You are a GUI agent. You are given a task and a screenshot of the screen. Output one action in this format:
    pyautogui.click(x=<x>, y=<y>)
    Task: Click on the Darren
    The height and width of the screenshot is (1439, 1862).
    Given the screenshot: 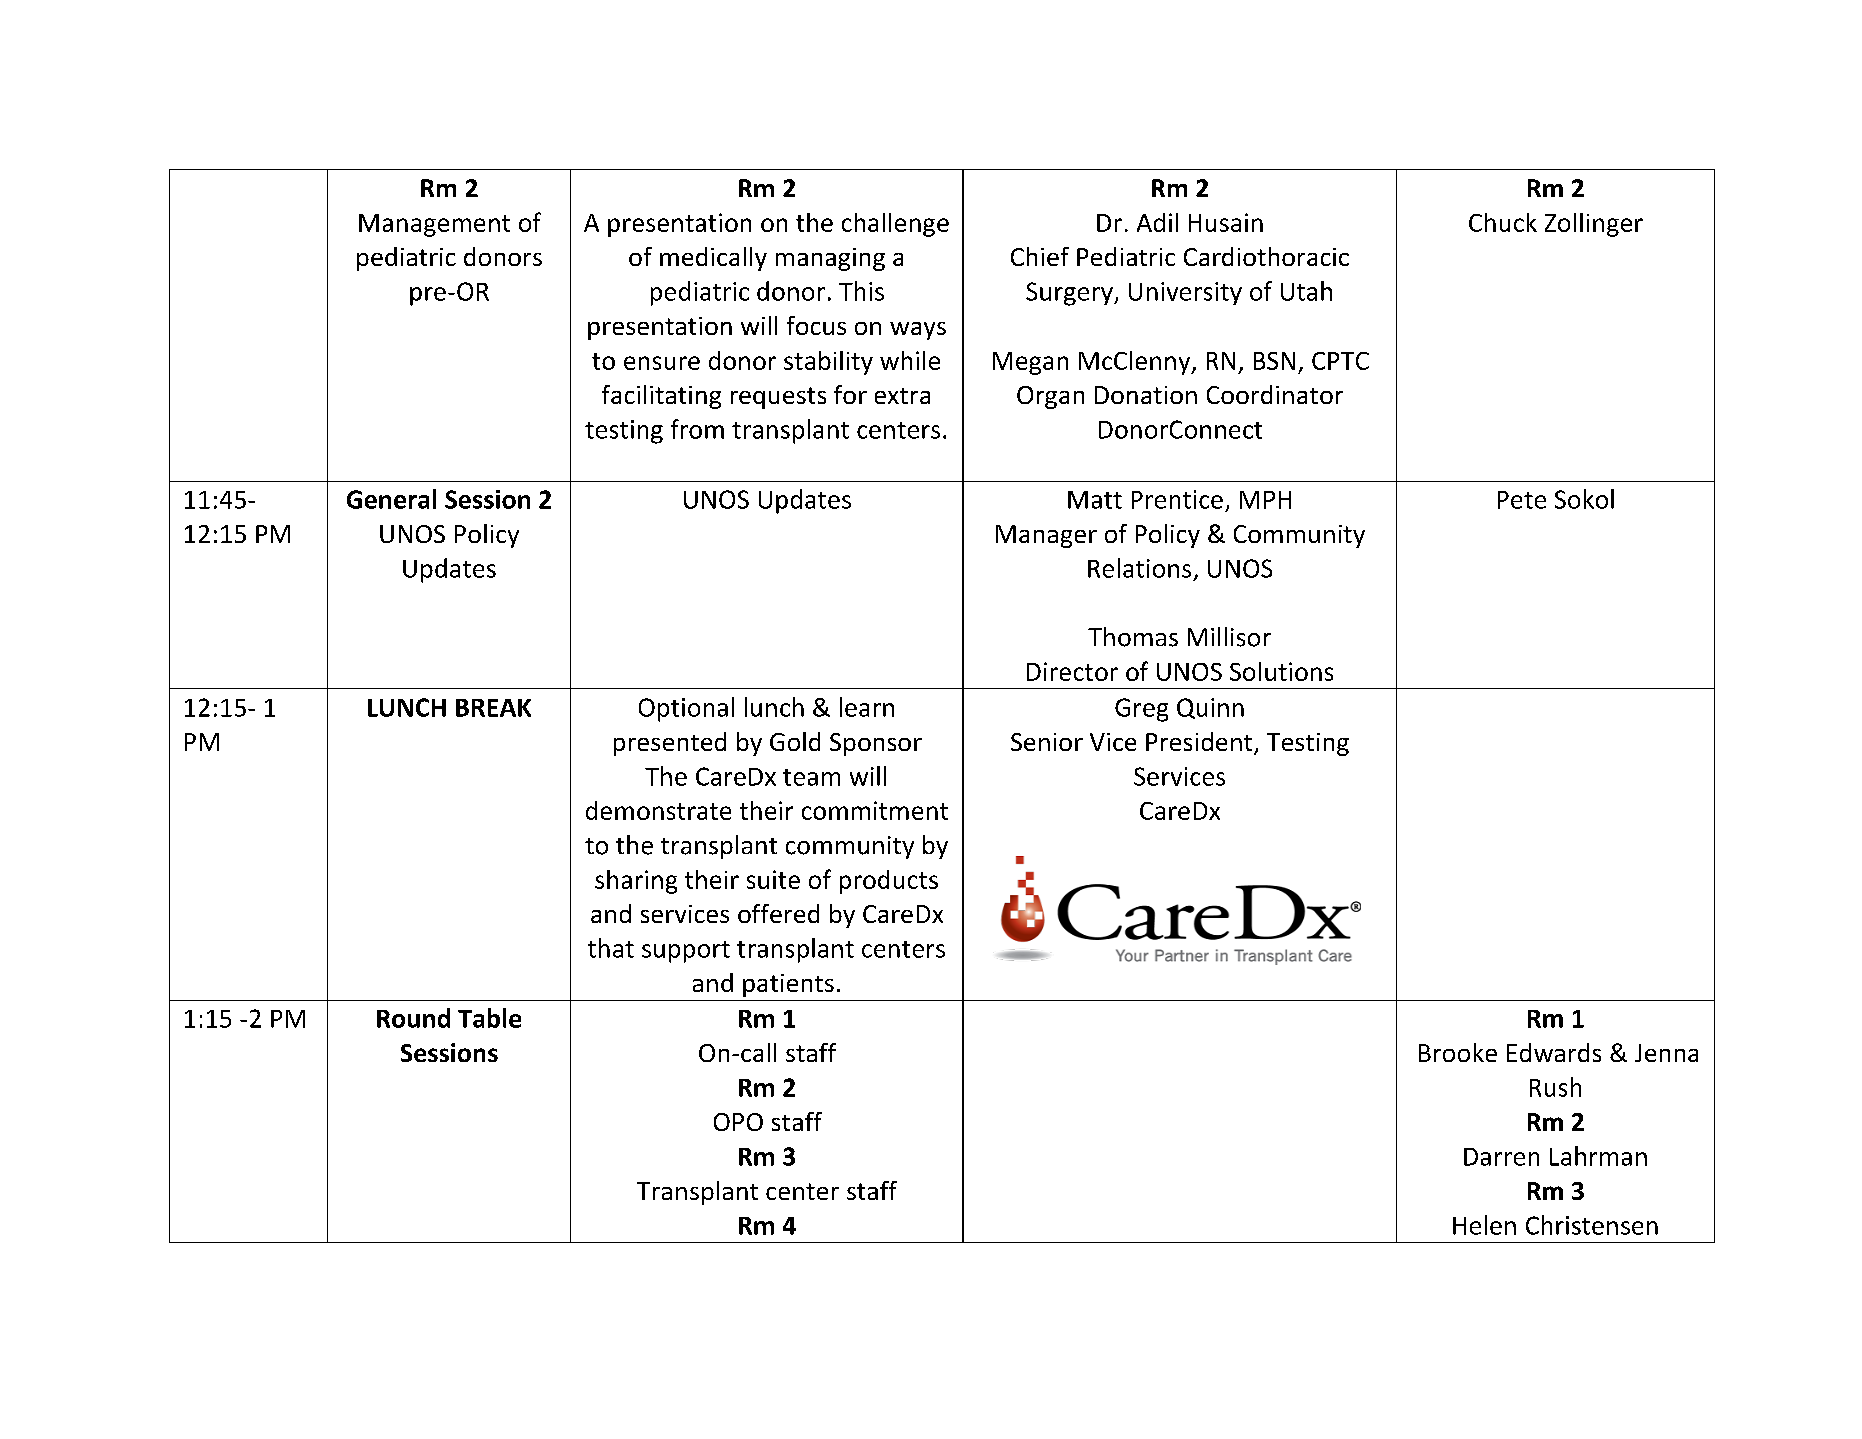 What is the action you would take?
    pyautogui.click(x=1501, y=1157)
